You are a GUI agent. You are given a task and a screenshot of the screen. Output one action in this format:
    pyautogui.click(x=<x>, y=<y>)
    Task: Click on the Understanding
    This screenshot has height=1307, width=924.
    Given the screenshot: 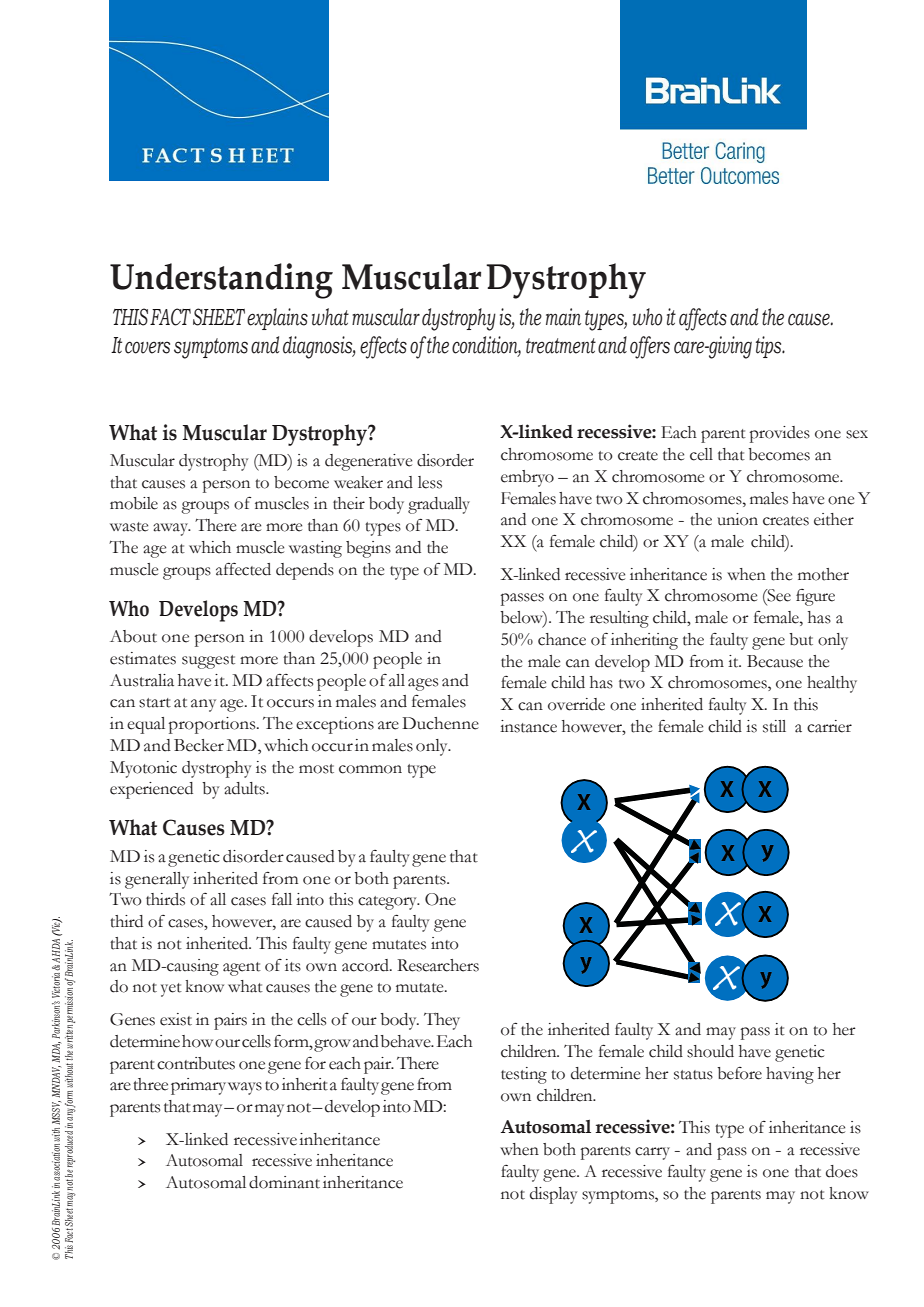 What is the action you would take?
    pyautogui.click(x=221, y=281)
